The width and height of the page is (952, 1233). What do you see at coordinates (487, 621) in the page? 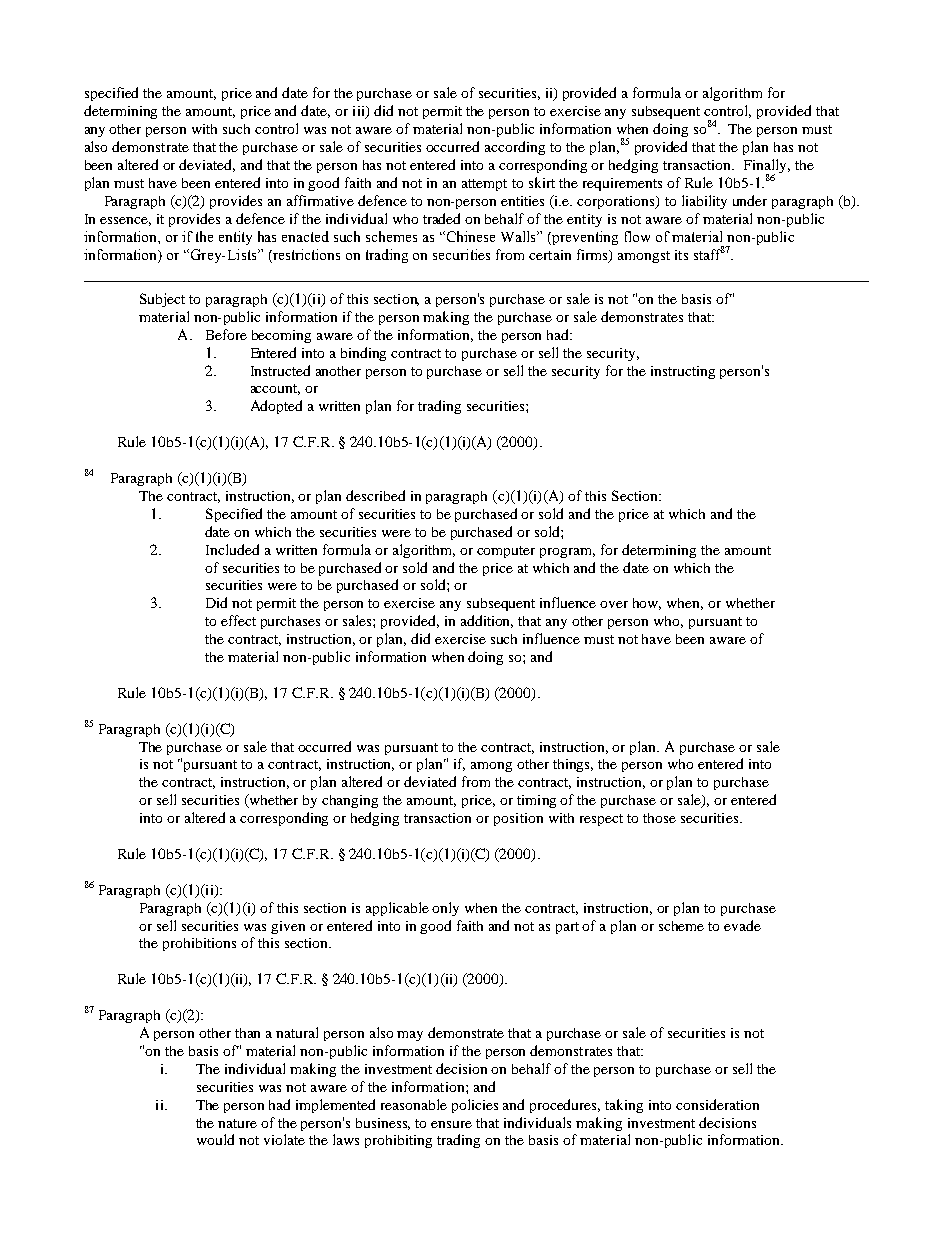
I see `addition` at bounding box center [487, 621].
